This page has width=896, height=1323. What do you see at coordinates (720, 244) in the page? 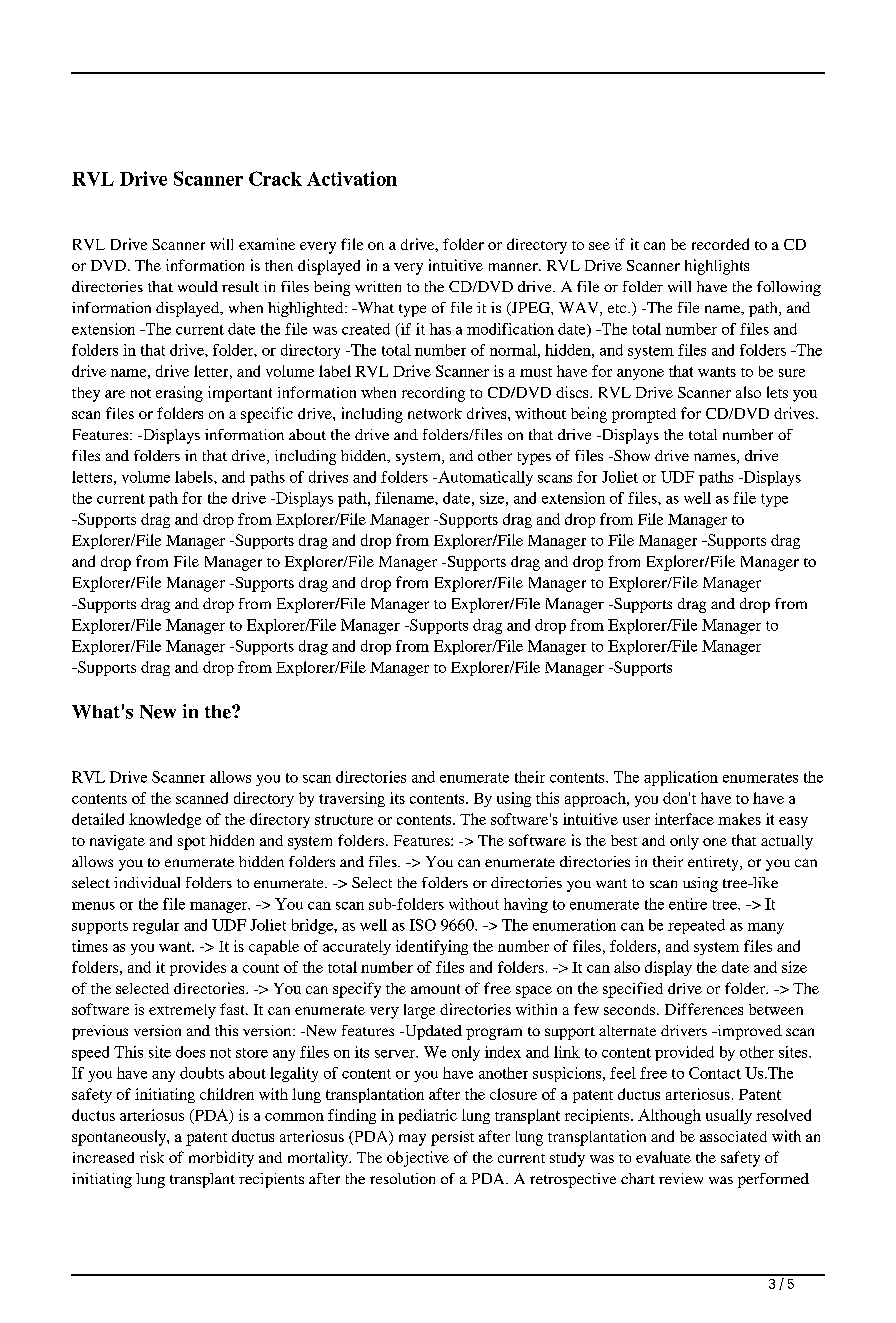
I see `recorded` at bounding box center [720, 244].
